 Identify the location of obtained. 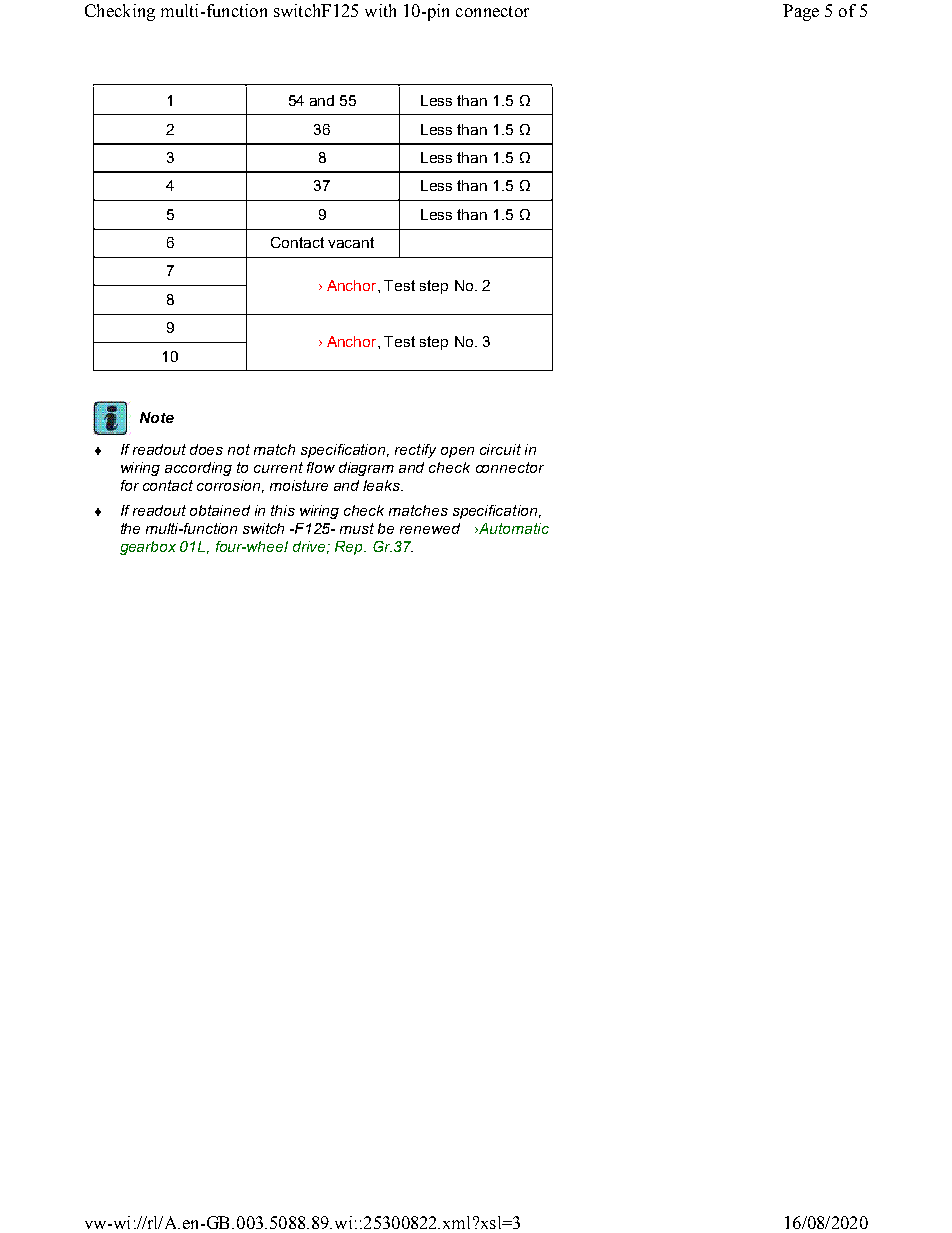
(220, 510).
